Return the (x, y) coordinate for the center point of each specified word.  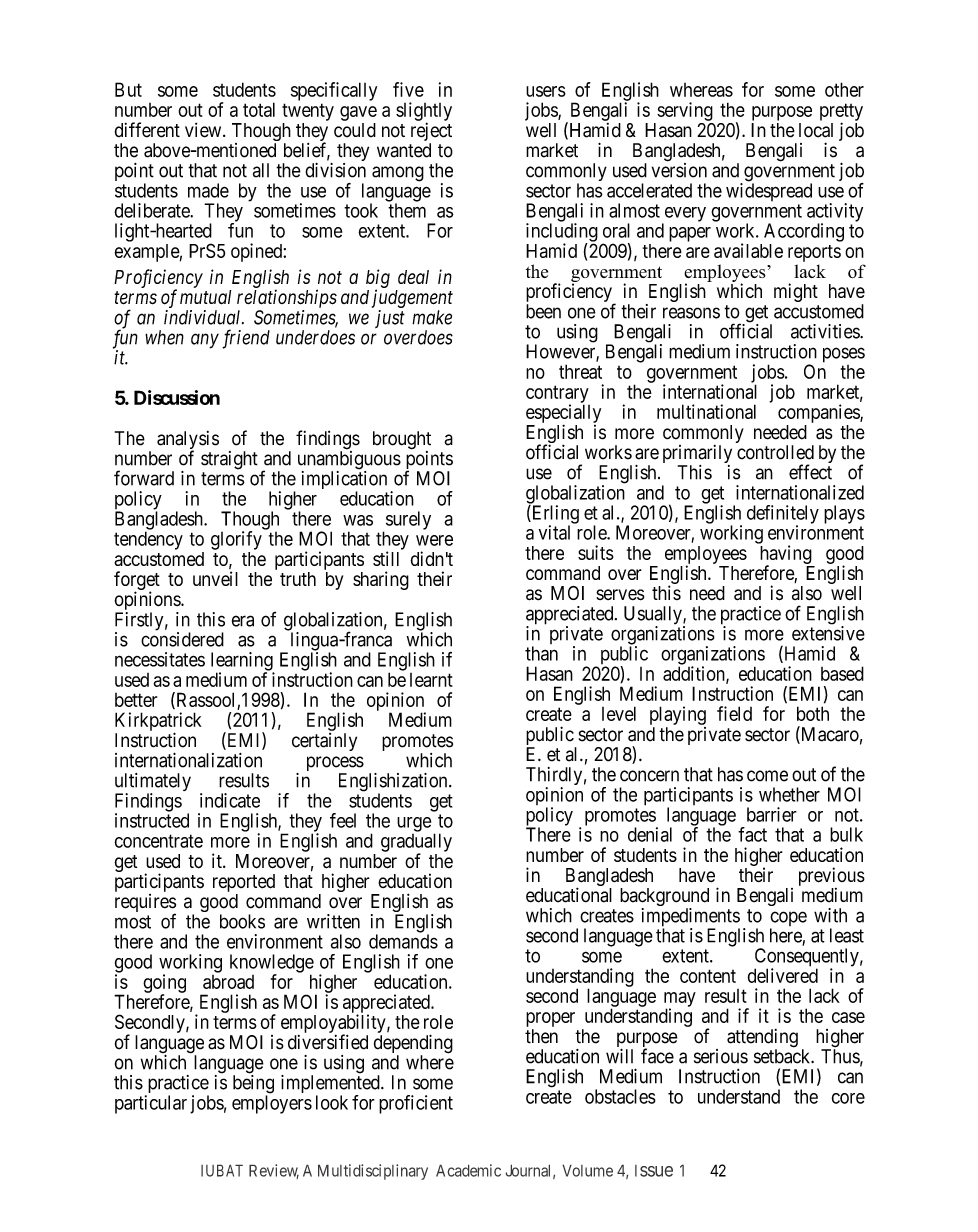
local (816, 130)
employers (272, 1104)
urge (414, 824)
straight (229, 460)
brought (402, 441)
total (259, 109)
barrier (772, 814)
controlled (775, 452)
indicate (230, 800)
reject (431, 133)
